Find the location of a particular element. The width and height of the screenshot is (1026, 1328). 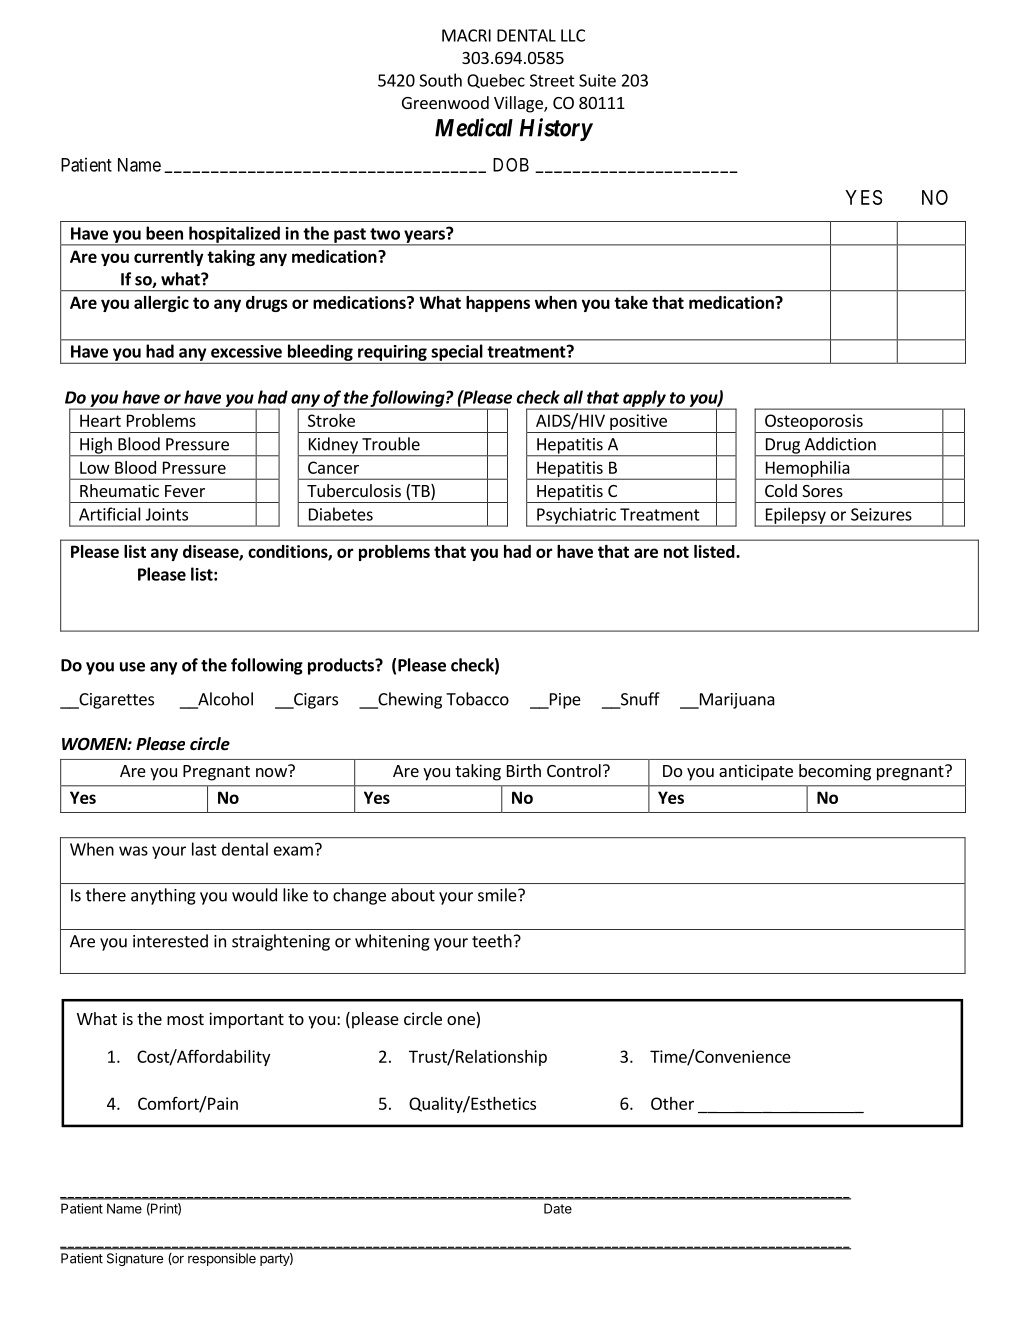

Hemophilia is located at coordinates (807, 470).
